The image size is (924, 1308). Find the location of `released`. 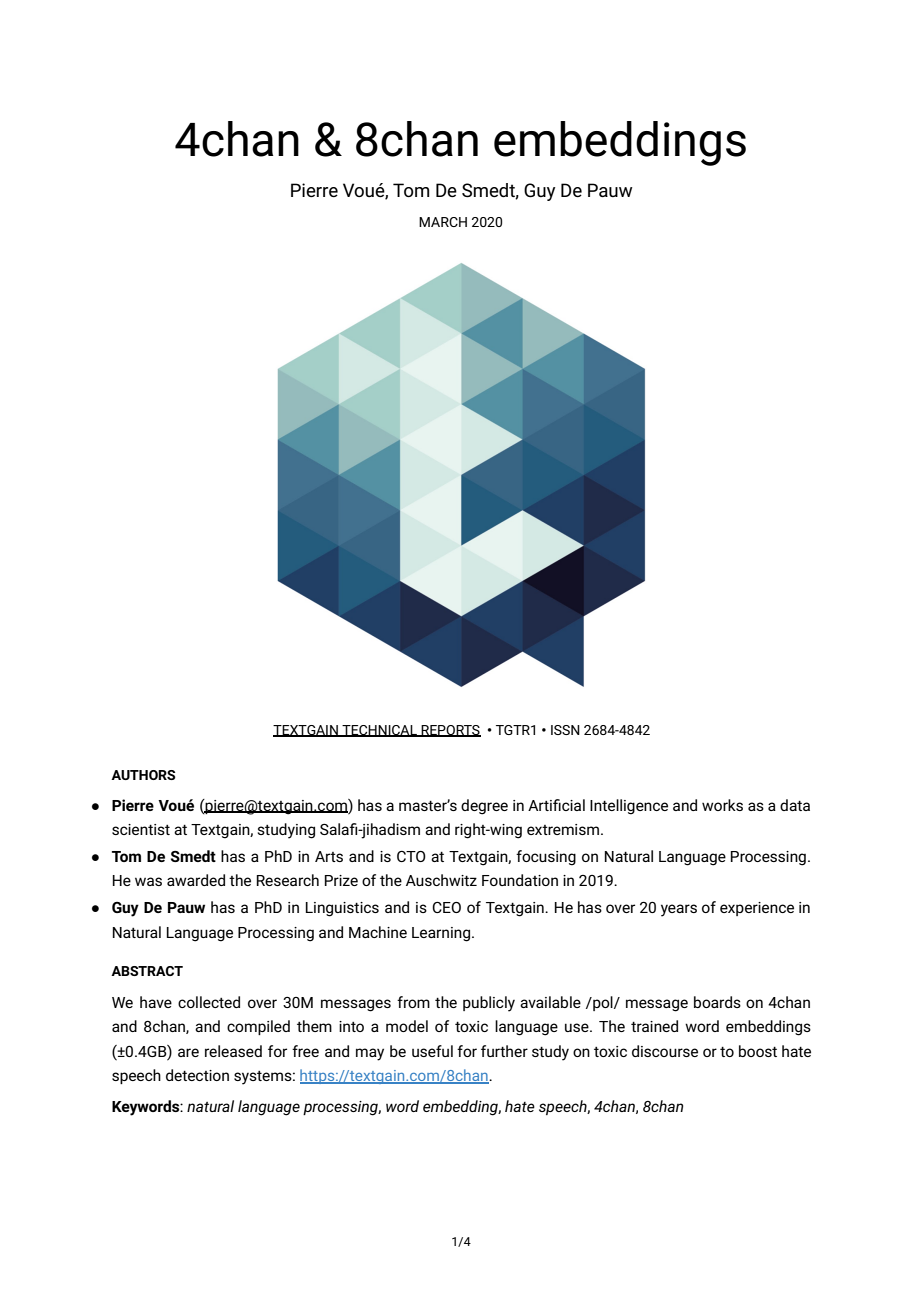

released is located at coordinates (233, 1051).
